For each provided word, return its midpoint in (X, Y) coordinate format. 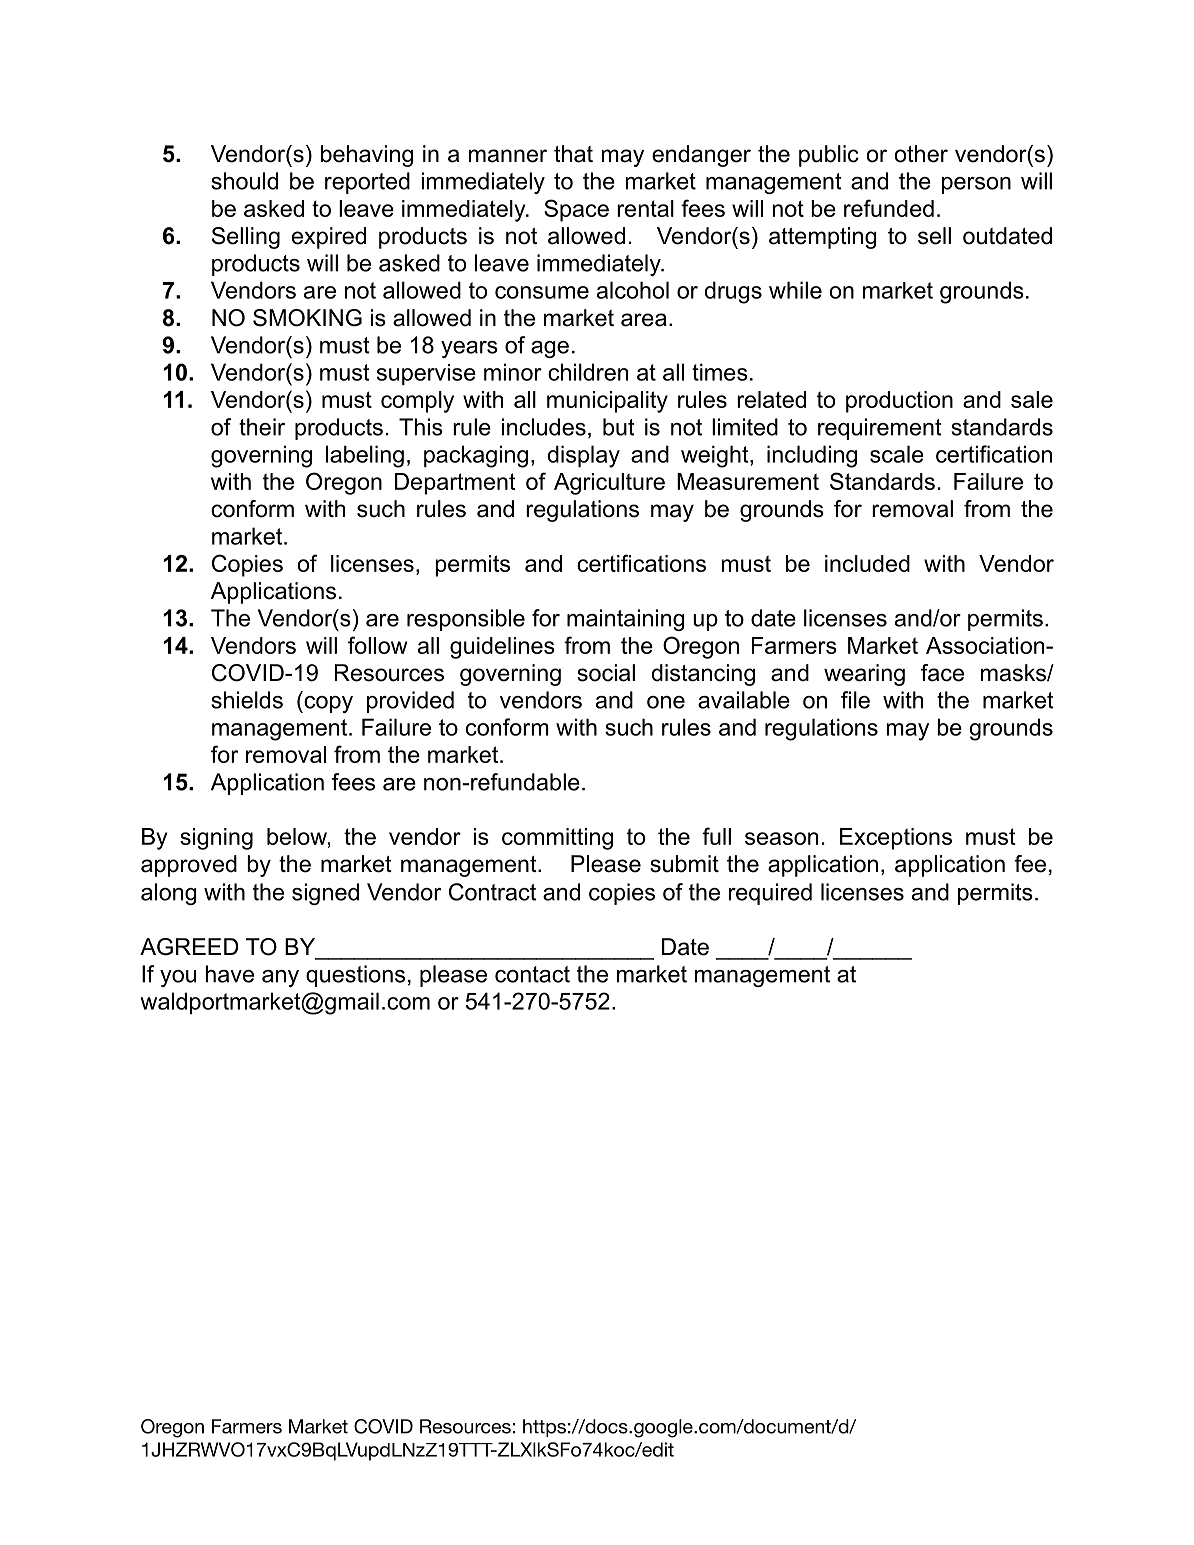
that (573, 154)
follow (377, 645)
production (899, 402)
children (588, 372)
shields (247, 700)
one (666, 702)
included (867, 563)
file (855, 700)
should (244, 181)
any (280, 978)
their (262, 427)
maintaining (626, 620)
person (976, 185)
